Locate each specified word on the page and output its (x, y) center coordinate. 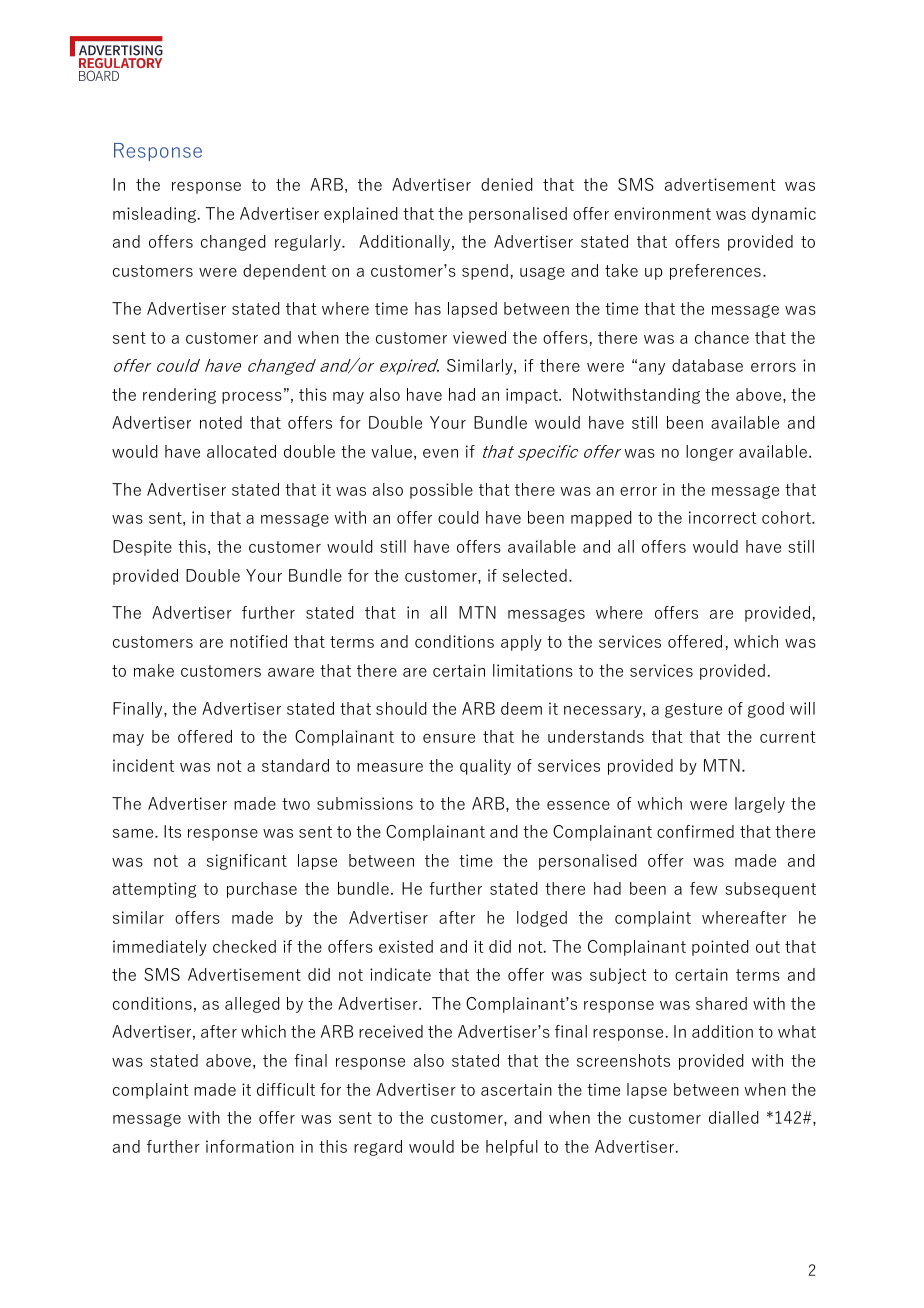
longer (710, 453)
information (250, 1146)
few (703, 888)
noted (221, 422)
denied (507, 184)
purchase (262, 890)
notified (258, 641)
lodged (542, 919)
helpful (512, 1148)
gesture (693, 710)
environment (662, 213)
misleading (154, 215)
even (440, 453)
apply (521, 643)
